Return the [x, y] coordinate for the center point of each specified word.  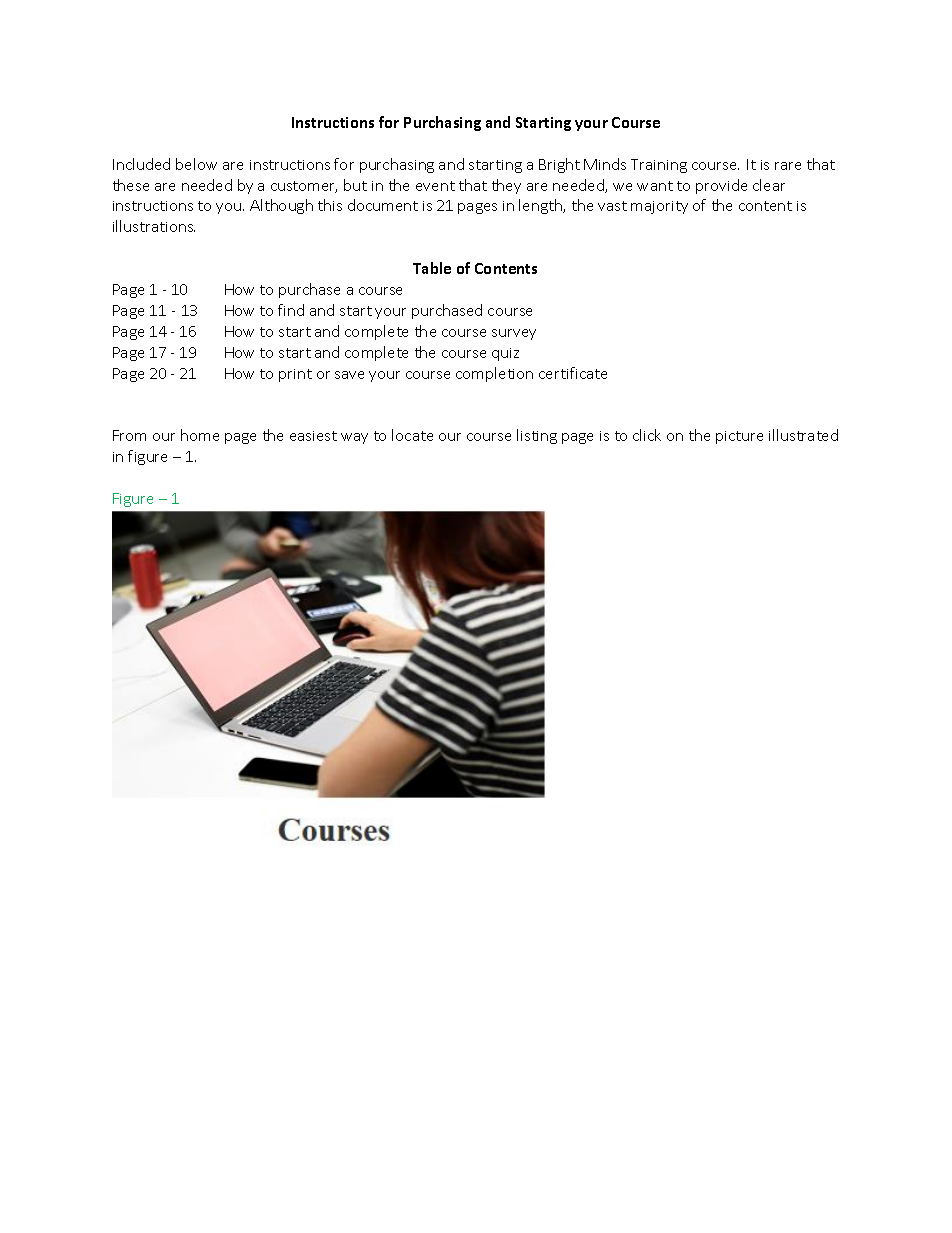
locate [412, 435]
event [435, 186]
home [200, 435]
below [196, 164]
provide [721, 186]
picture [739, 437]
